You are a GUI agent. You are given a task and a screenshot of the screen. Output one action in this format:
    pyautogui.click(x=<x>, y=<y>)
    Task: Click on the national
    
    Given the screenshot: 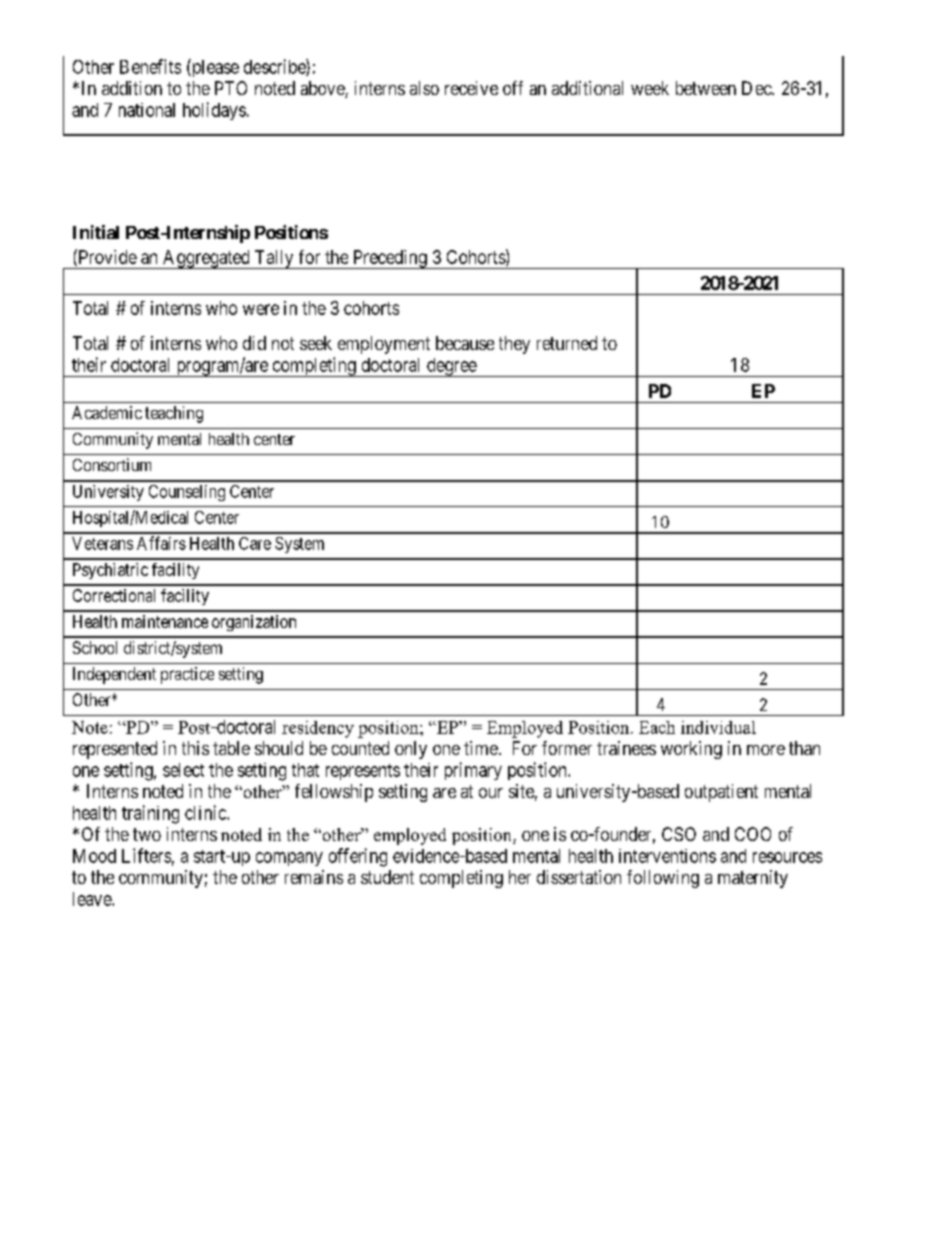 What is the action you would take?
    pyautogui.click(x=147, y=110)
